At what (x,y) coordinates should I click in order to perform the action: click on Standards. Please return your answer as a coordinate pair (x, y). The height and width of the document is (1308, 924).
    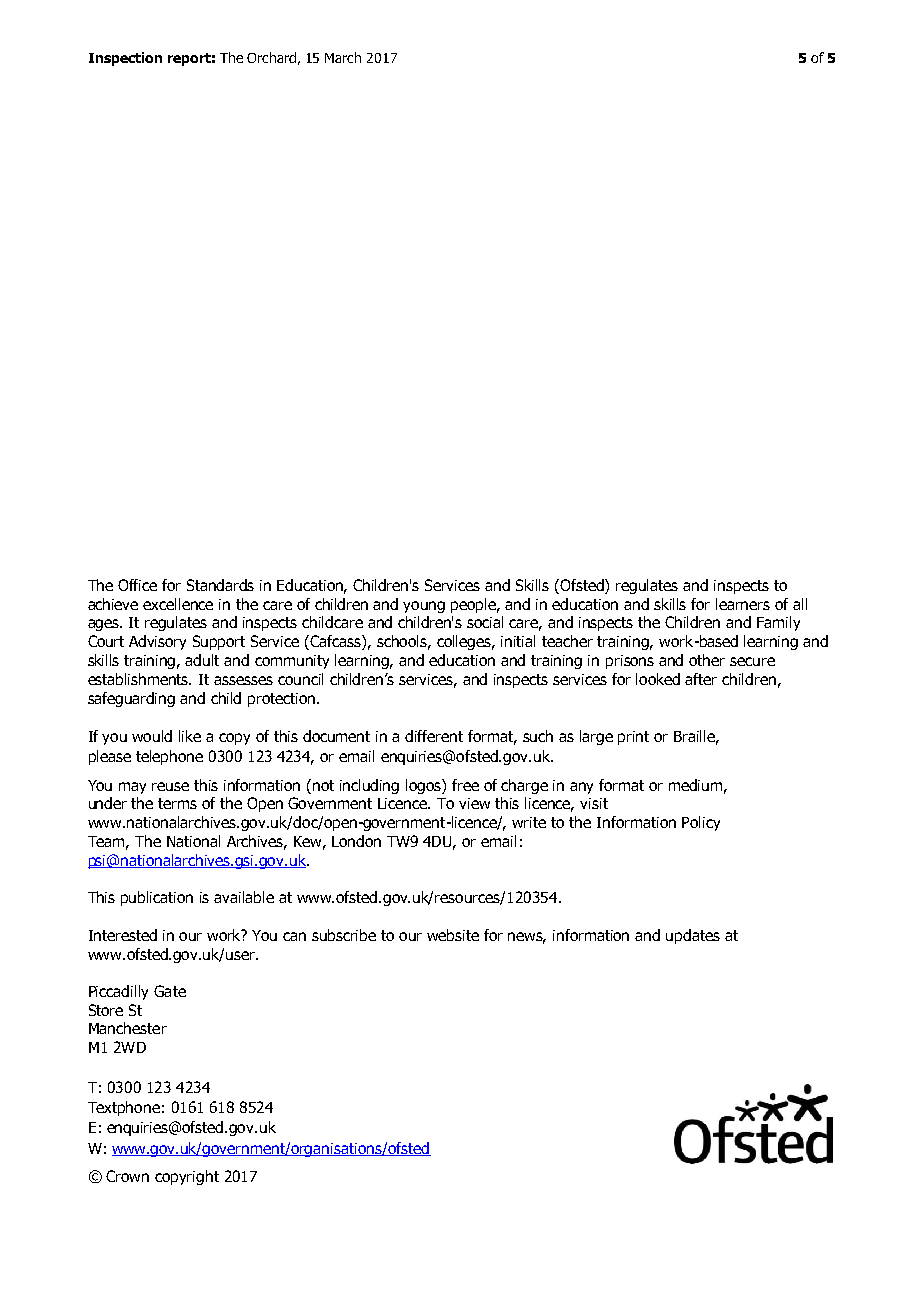
    Looking at the image, I should click on (220, 585).
